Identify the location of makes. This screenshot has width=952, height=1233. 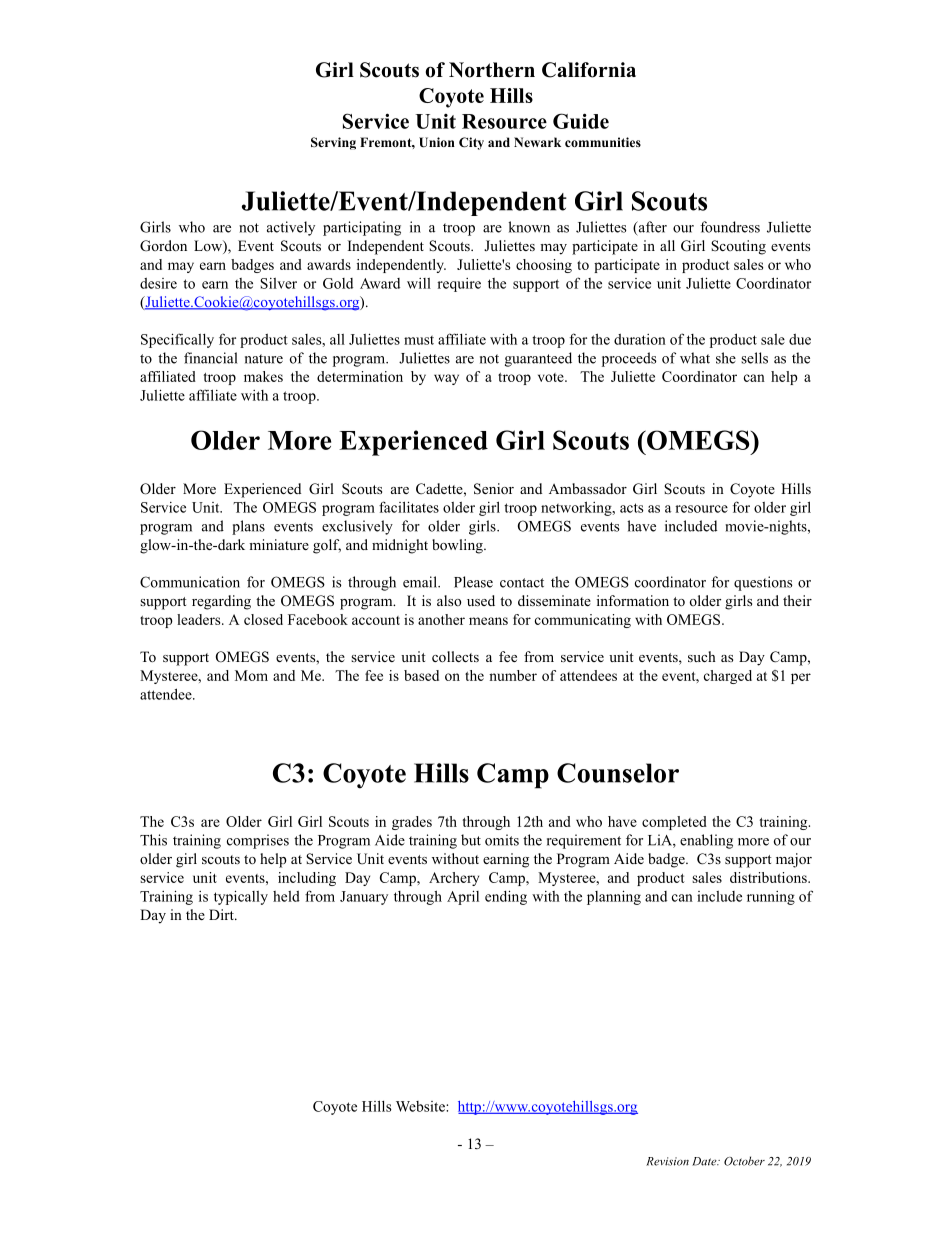
(263, 376).
